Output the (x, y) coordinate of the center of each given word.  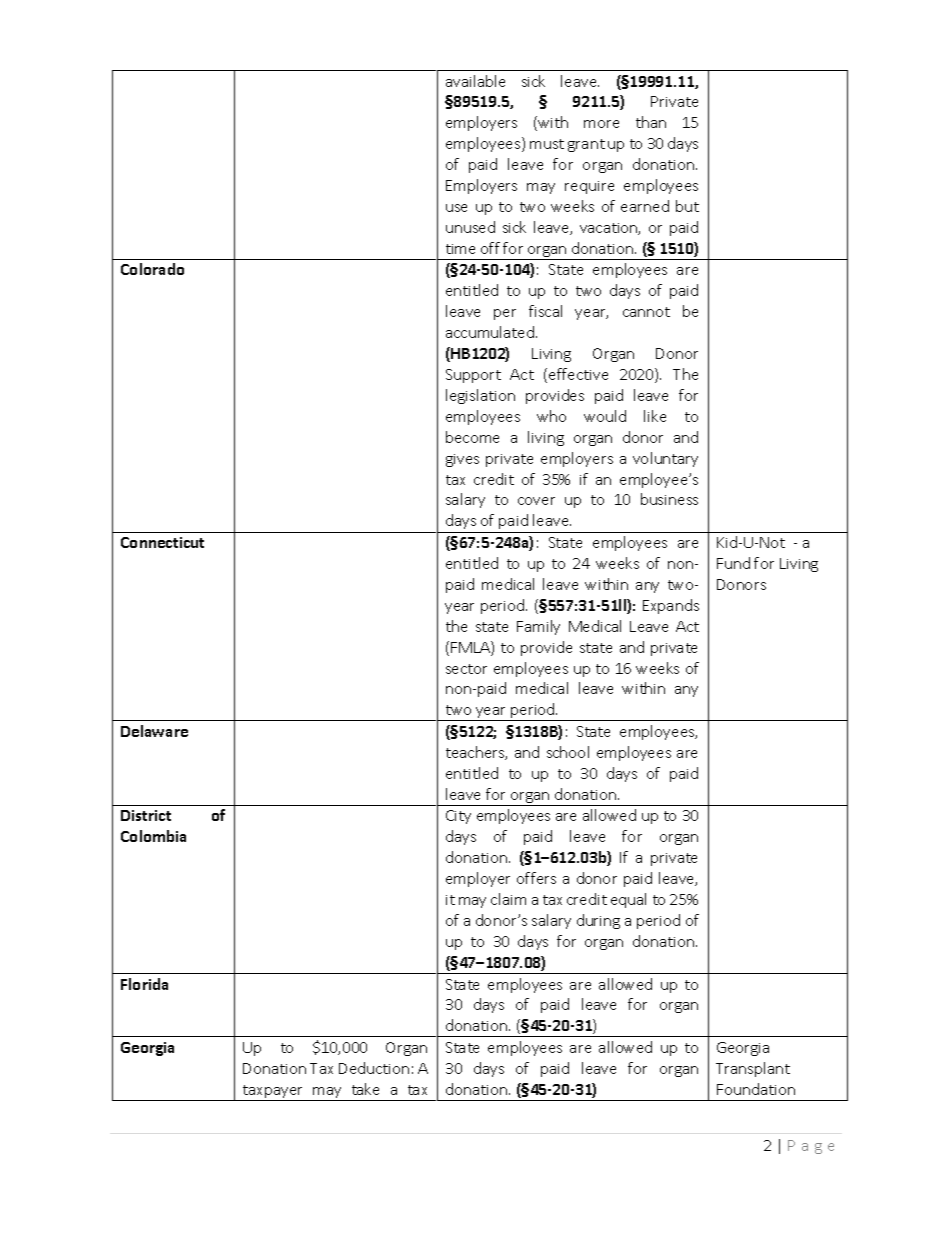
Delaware (154, 731)
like (655, 416)
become (472, 437)
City (458, 817)
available (475, 81)
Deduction (374, 1068)
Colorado (152, 269)
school (568, 752)
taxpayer (273, 1093)
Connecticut (162, 542)
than (651, 122)
